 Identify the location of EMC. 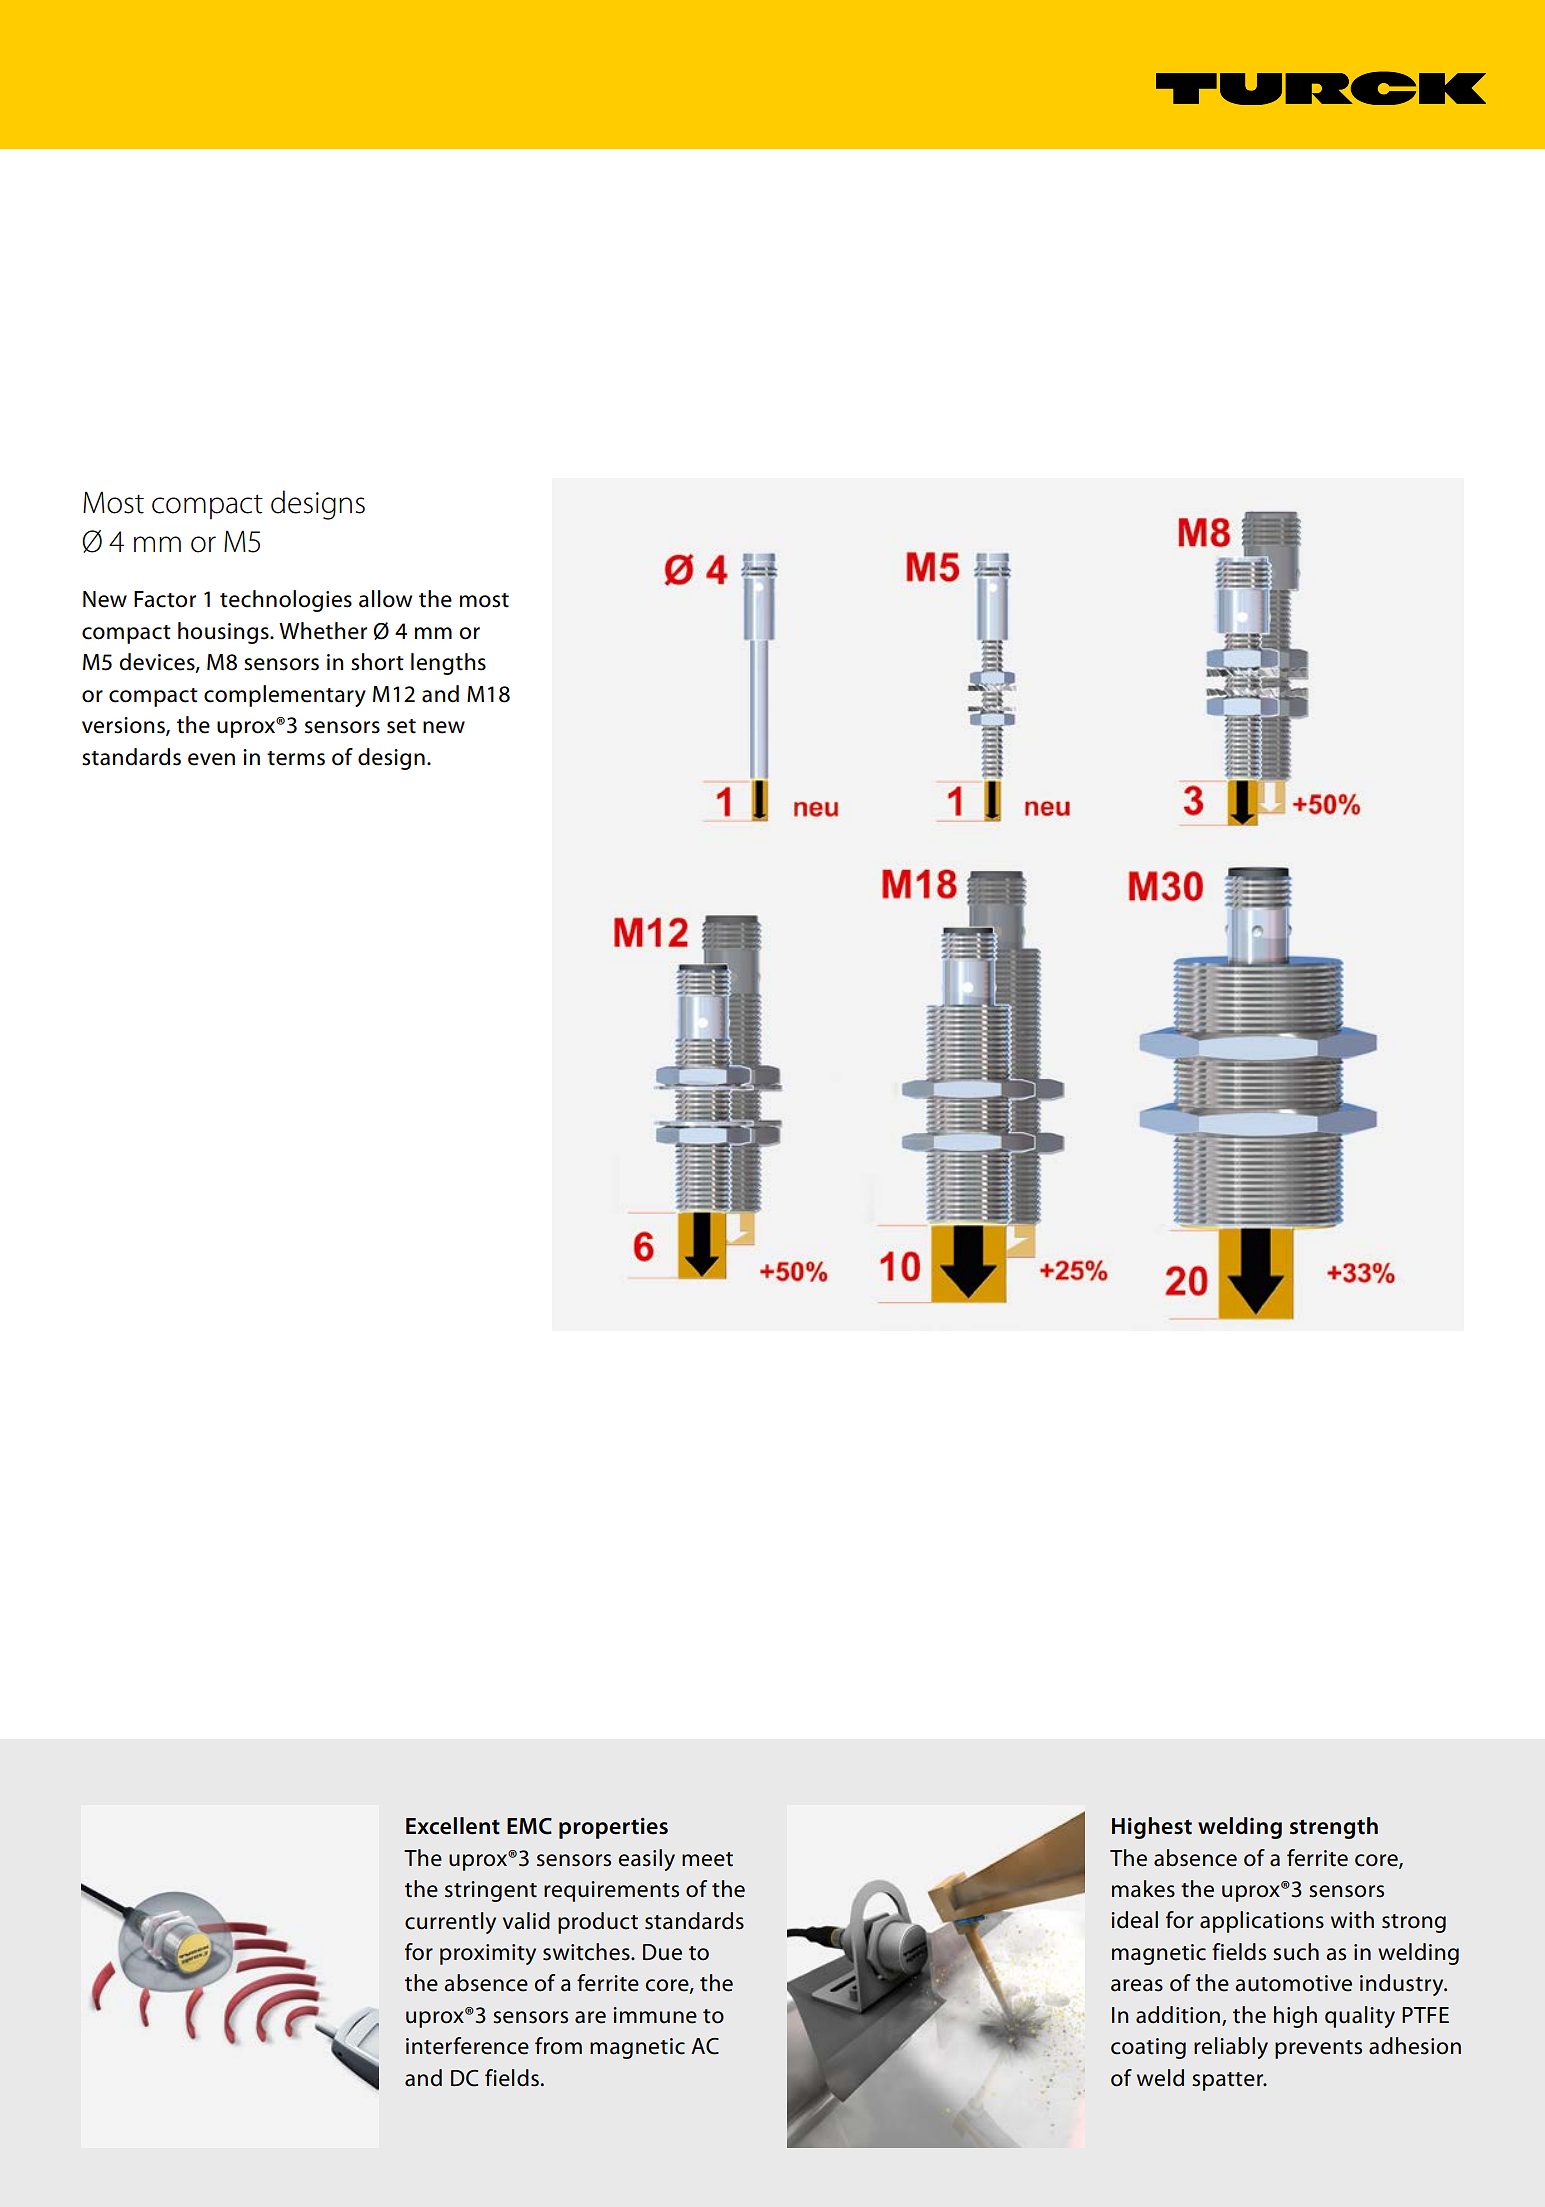
(529, 1826).
